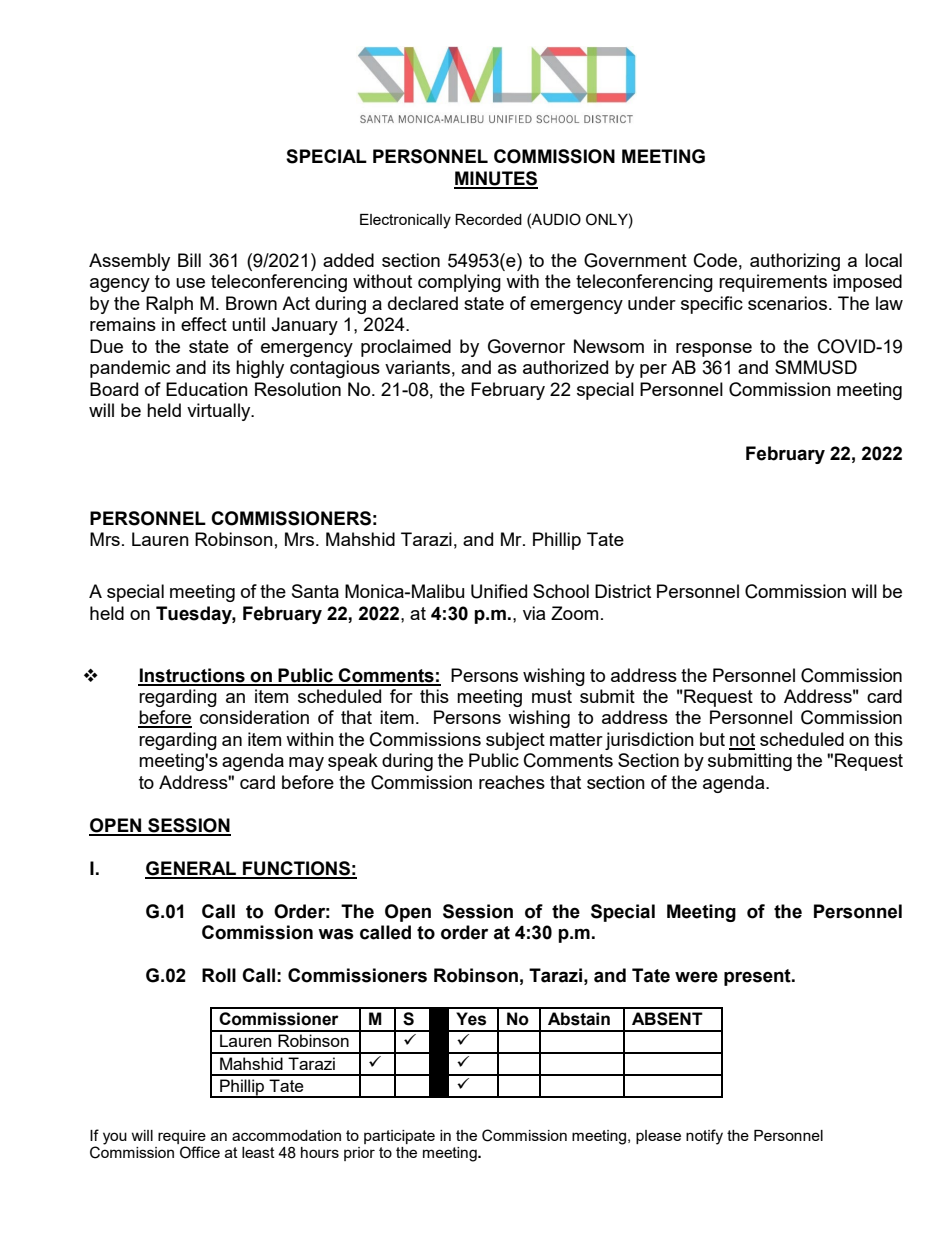  I want to click on notify, so click(704, 1137).
